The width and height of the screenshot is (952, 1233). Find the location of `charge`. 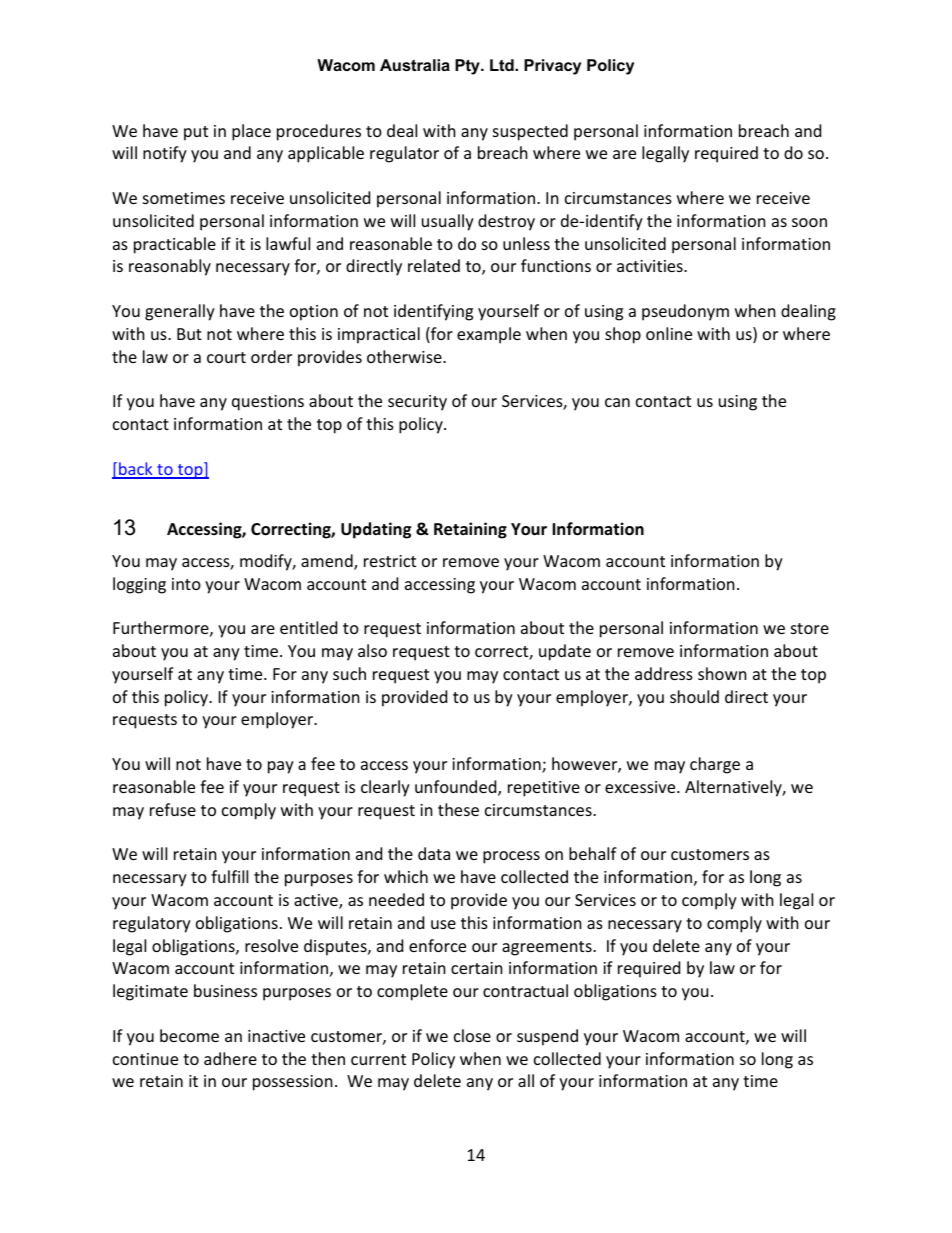

charge is located at coordinates (715, 765).
